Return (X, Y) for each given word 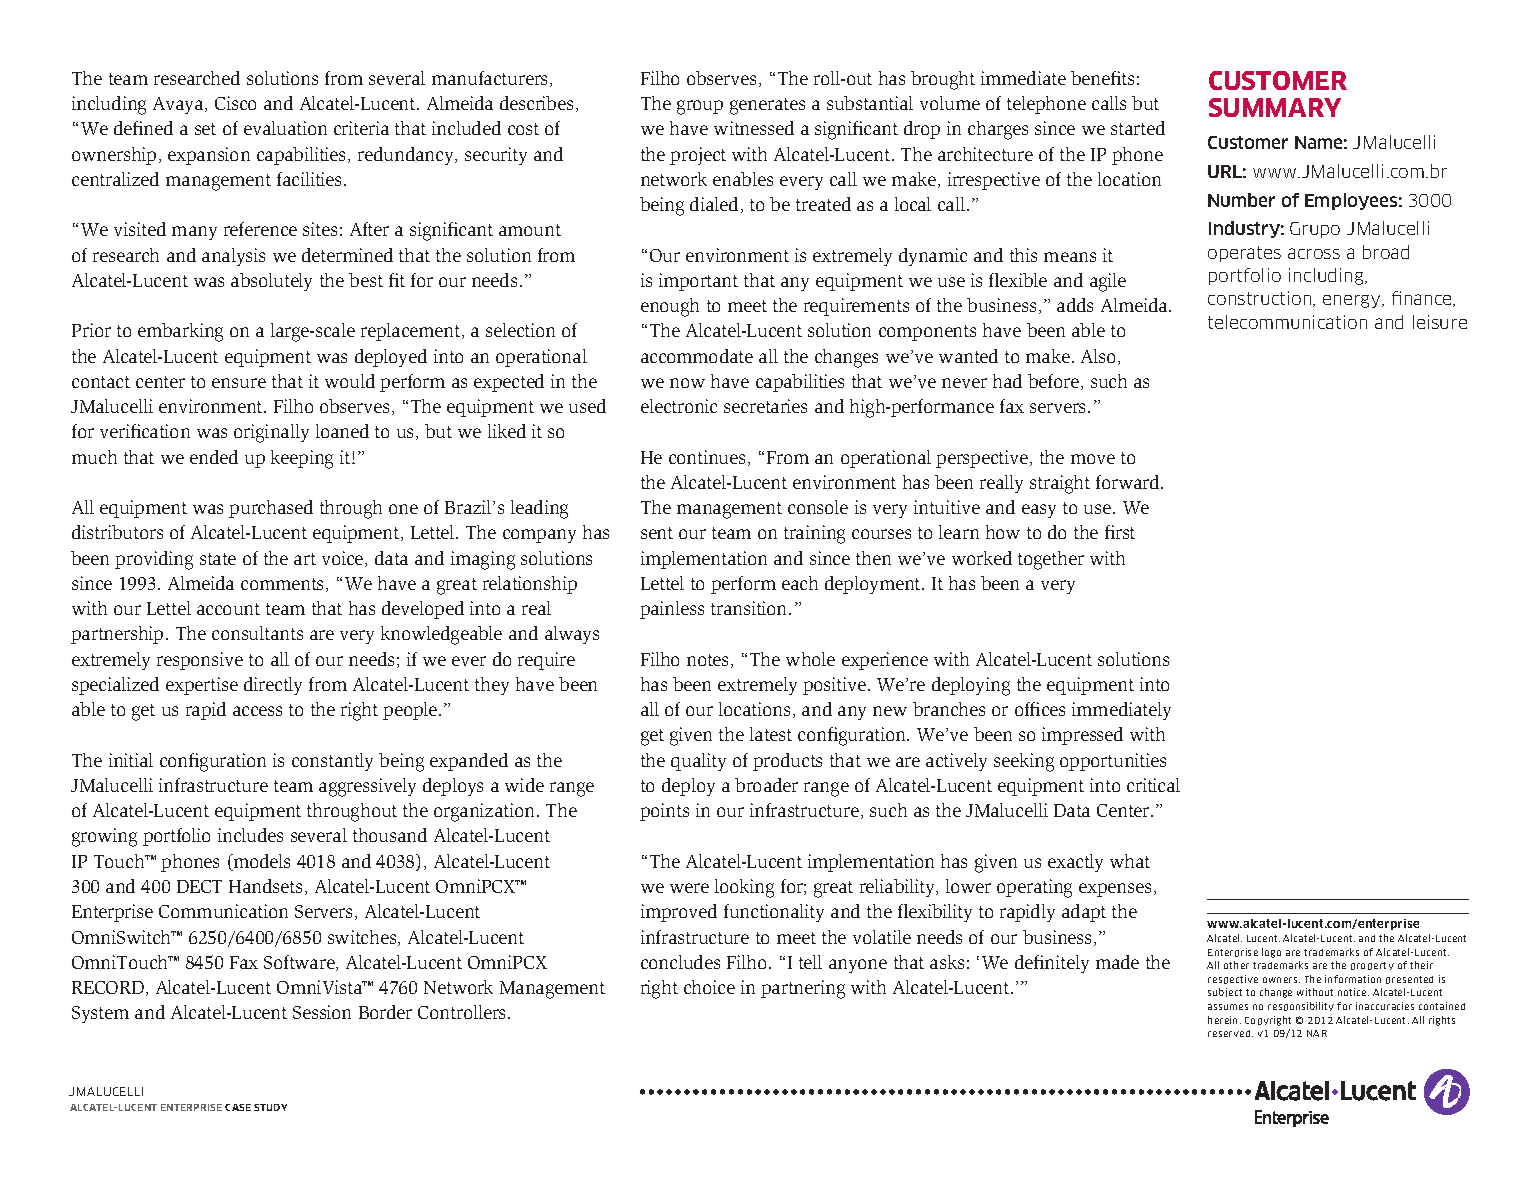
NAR (1317, 1033)
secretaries (765, 406)
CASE (238, 1107)
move (1093, 459)
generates (767, 106)
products (787, 762)
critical (1153, 785)
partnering (803, 989)
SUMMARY (1275, 107)
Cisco (235, 103)
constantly (332, 762)
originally (271, 433)
